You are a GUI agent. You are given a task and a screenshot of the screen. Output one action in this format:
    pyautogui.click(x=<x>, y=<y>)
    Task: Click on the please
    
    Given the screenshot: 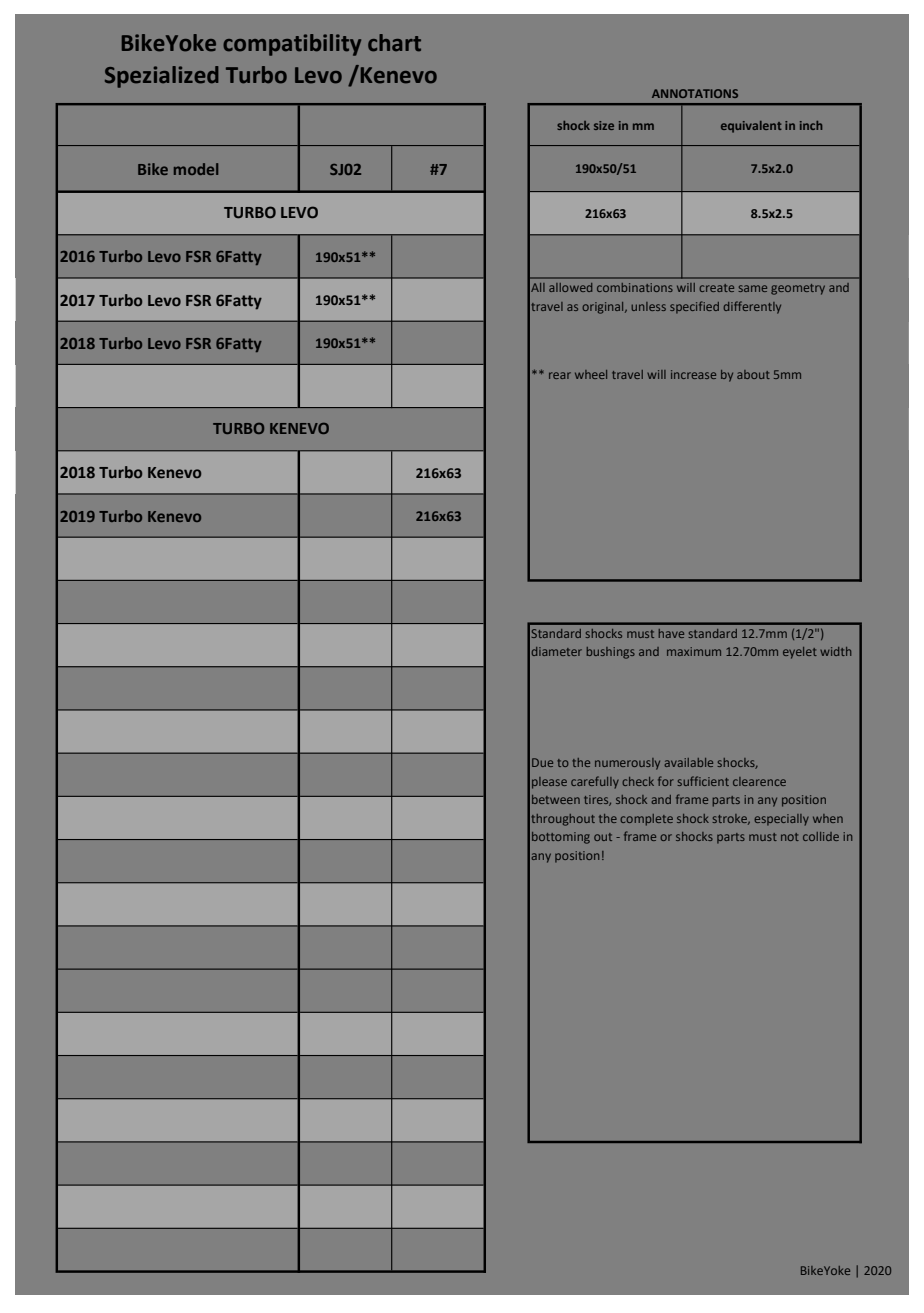 What is the action you would take?
    pyautogui.click(x=549, y=783)
